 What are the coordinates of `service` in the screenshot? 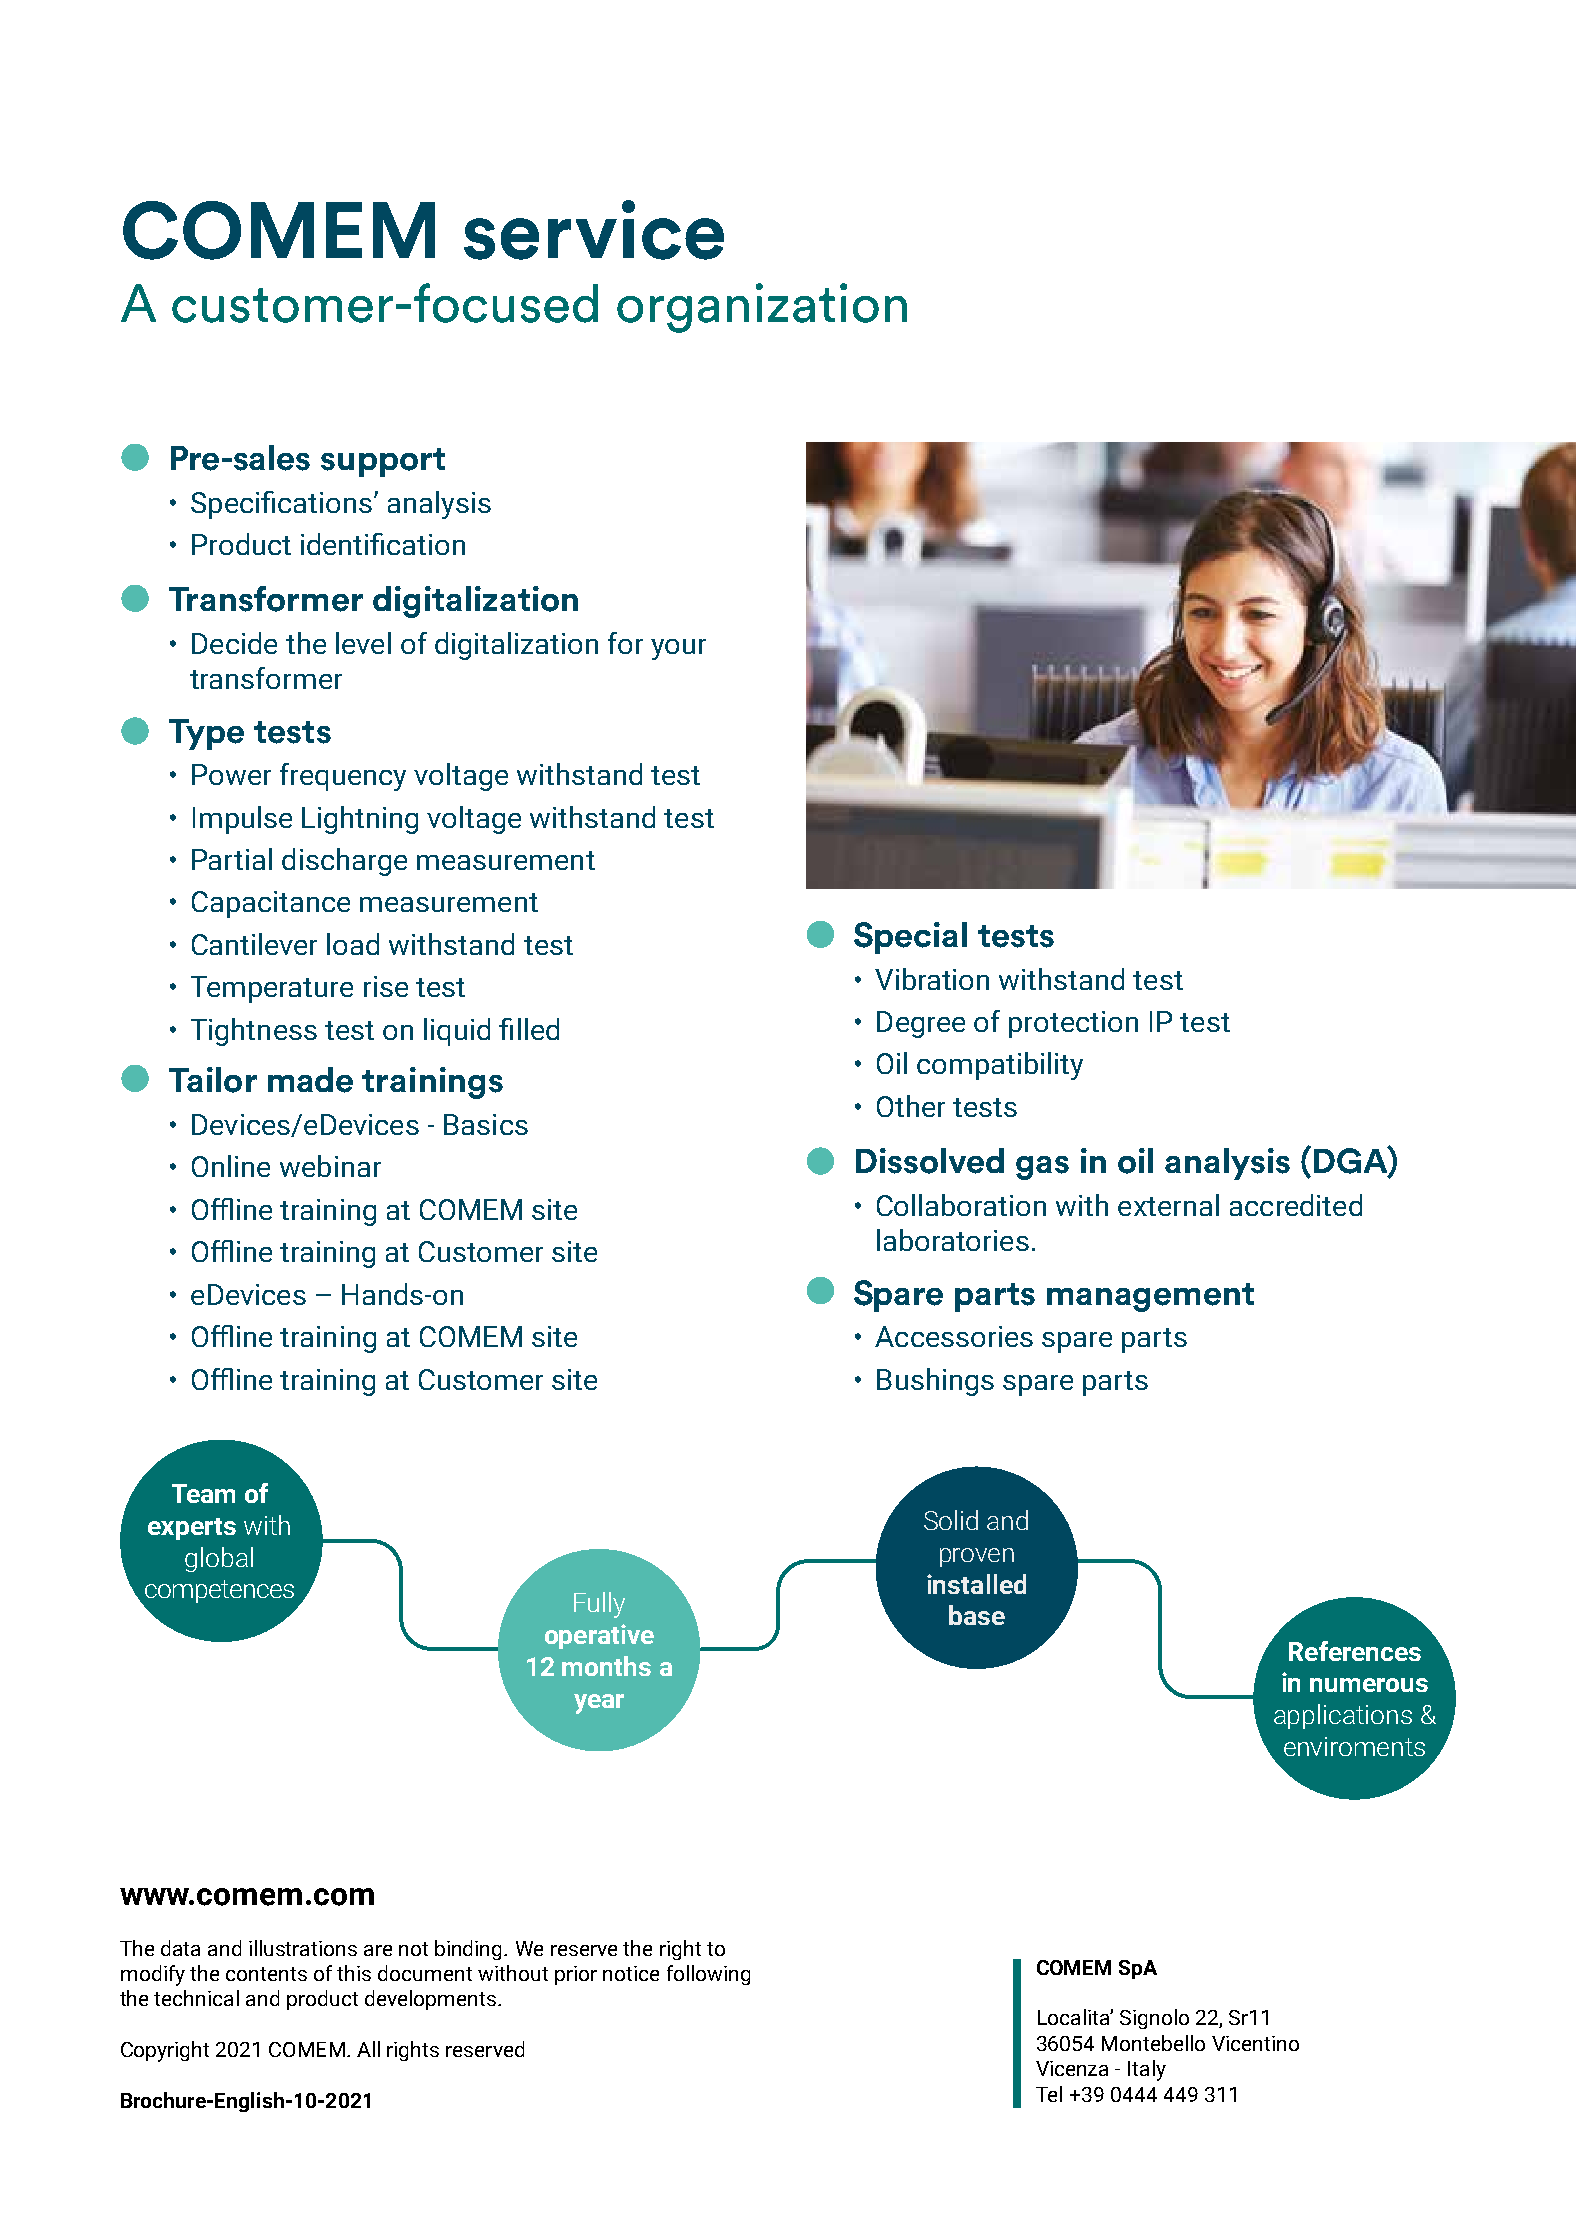 It's located at (594, 230).
